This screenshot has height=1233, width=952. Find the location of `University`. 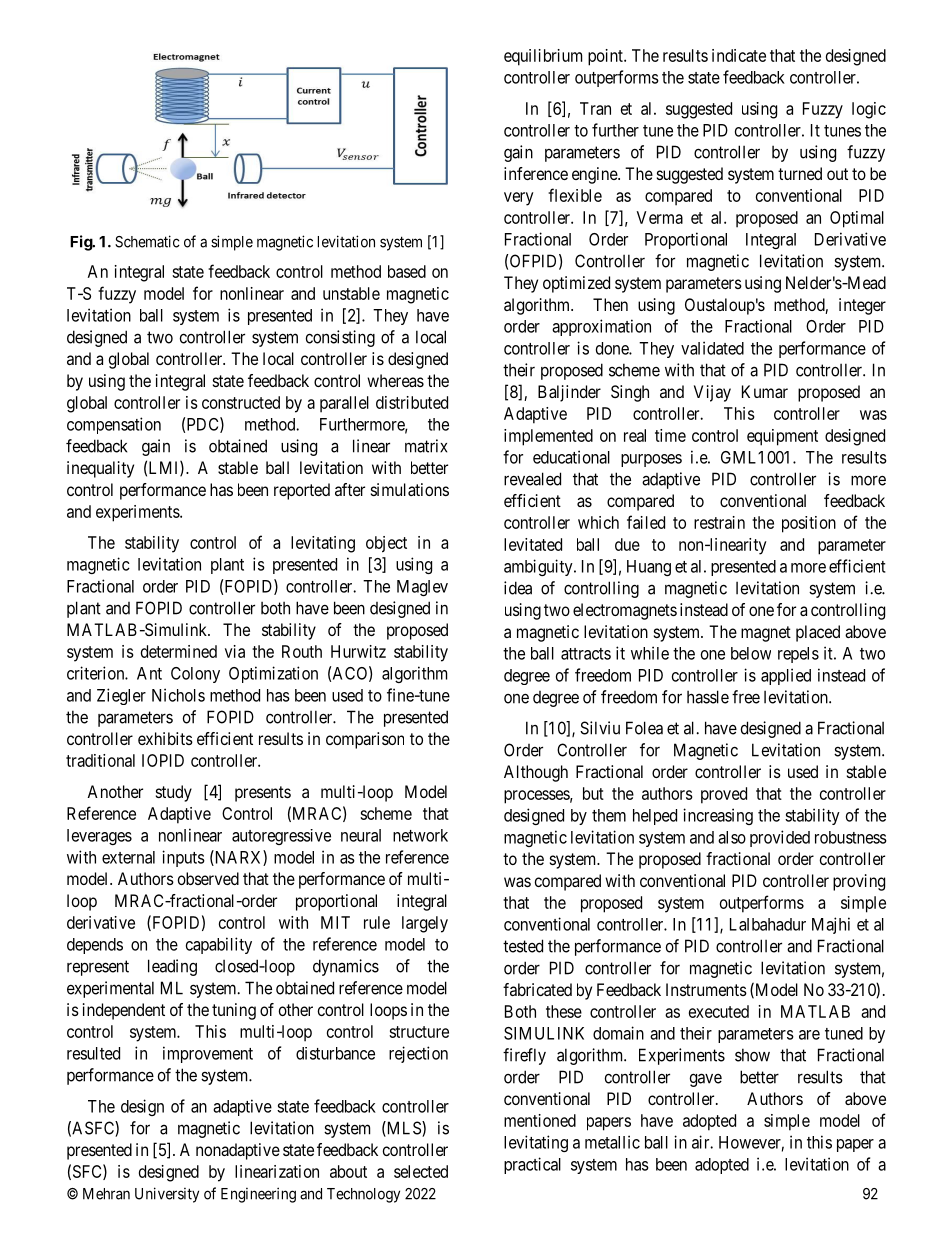

University is located at coordinates (167, 1195).
